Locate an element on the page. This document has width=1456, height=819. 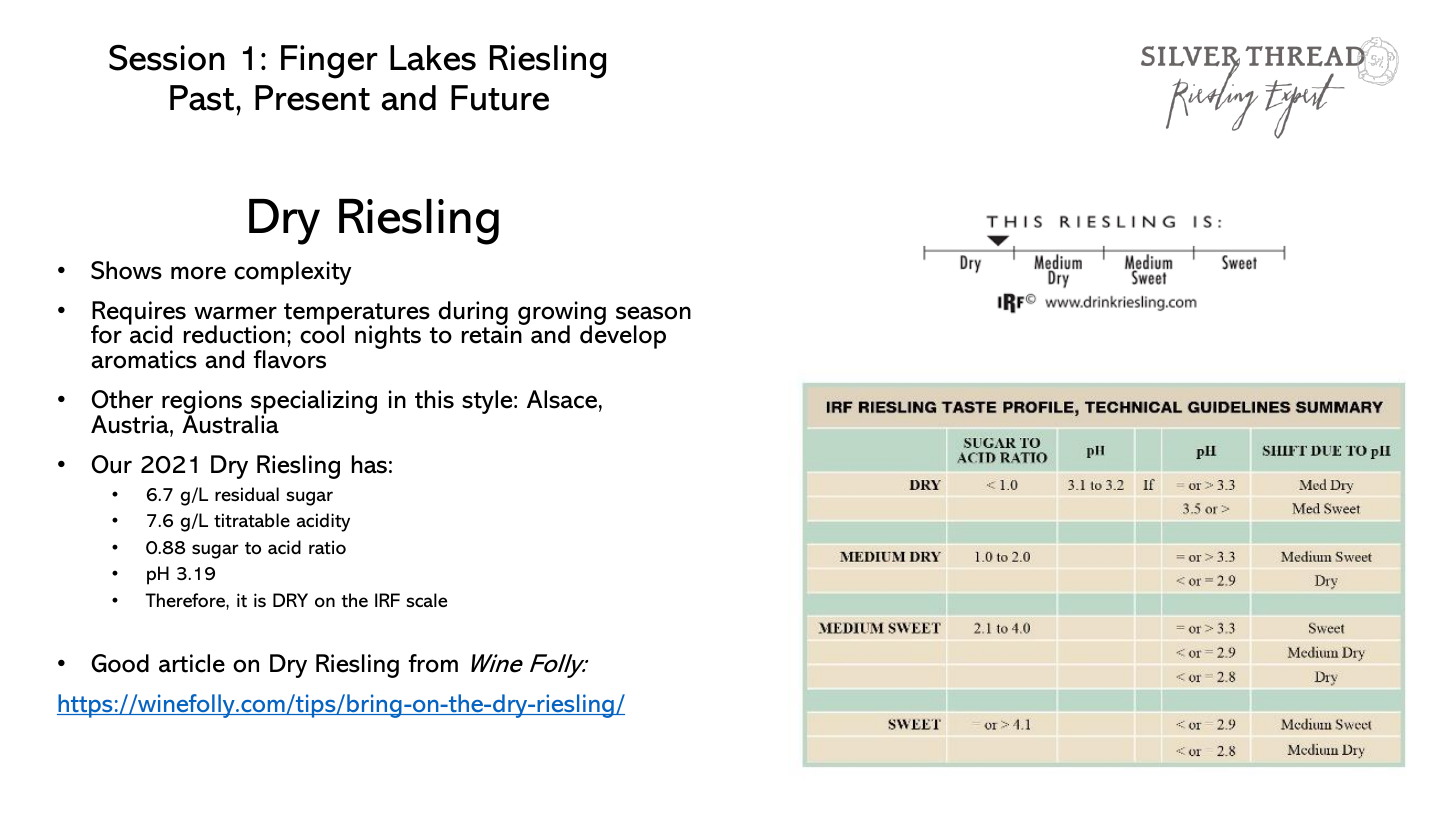
article is located at coordinates (192, 663).
